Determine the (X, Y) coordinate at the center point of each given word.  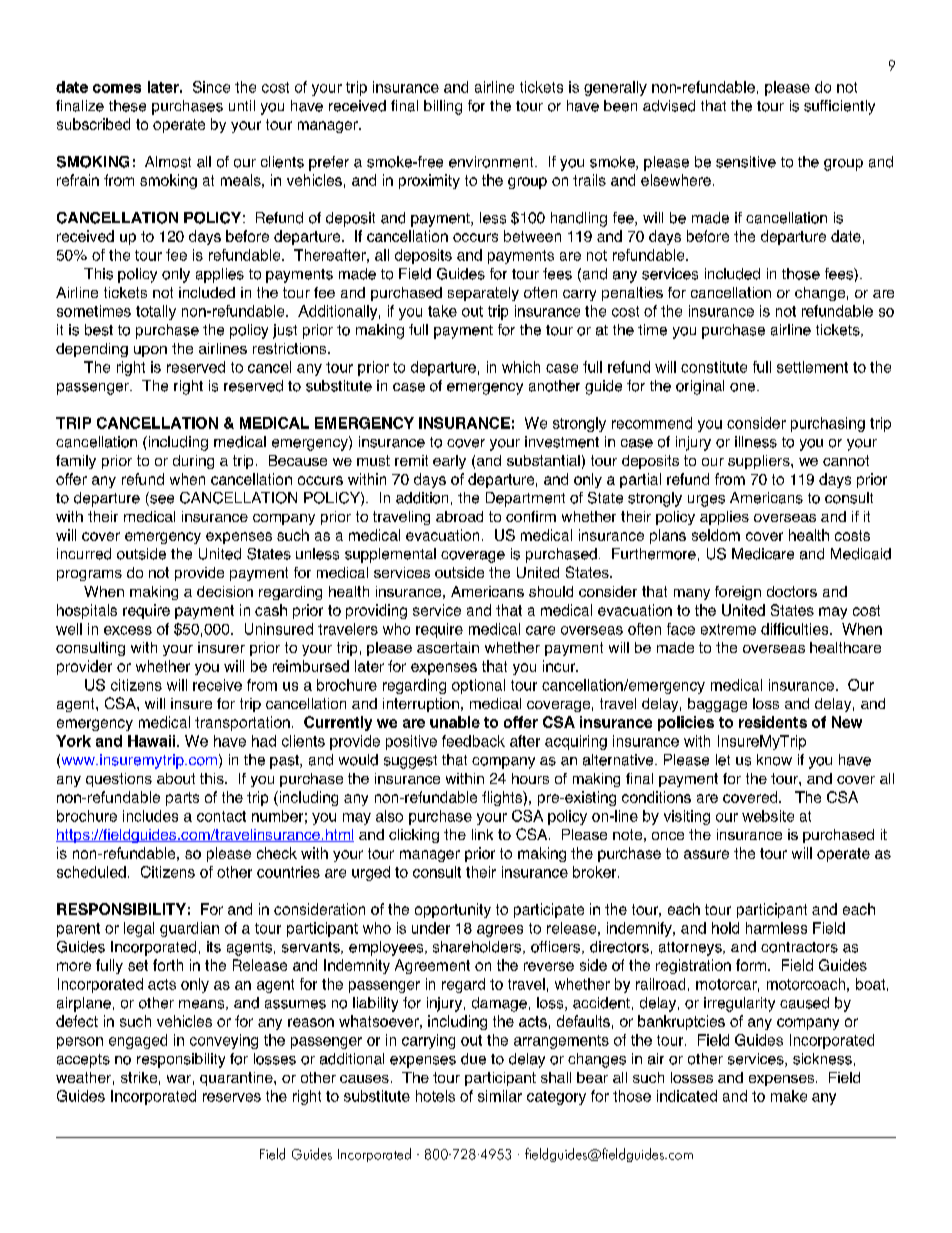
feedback (473, 741)
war (179, 1079)
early (449, 462)
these (127, 106)
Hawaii (153, 741)
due (473, 1059)
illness (756, 442)
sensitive (746, 162)
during (193, 462)
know (774, 760)
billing (443, 107)
